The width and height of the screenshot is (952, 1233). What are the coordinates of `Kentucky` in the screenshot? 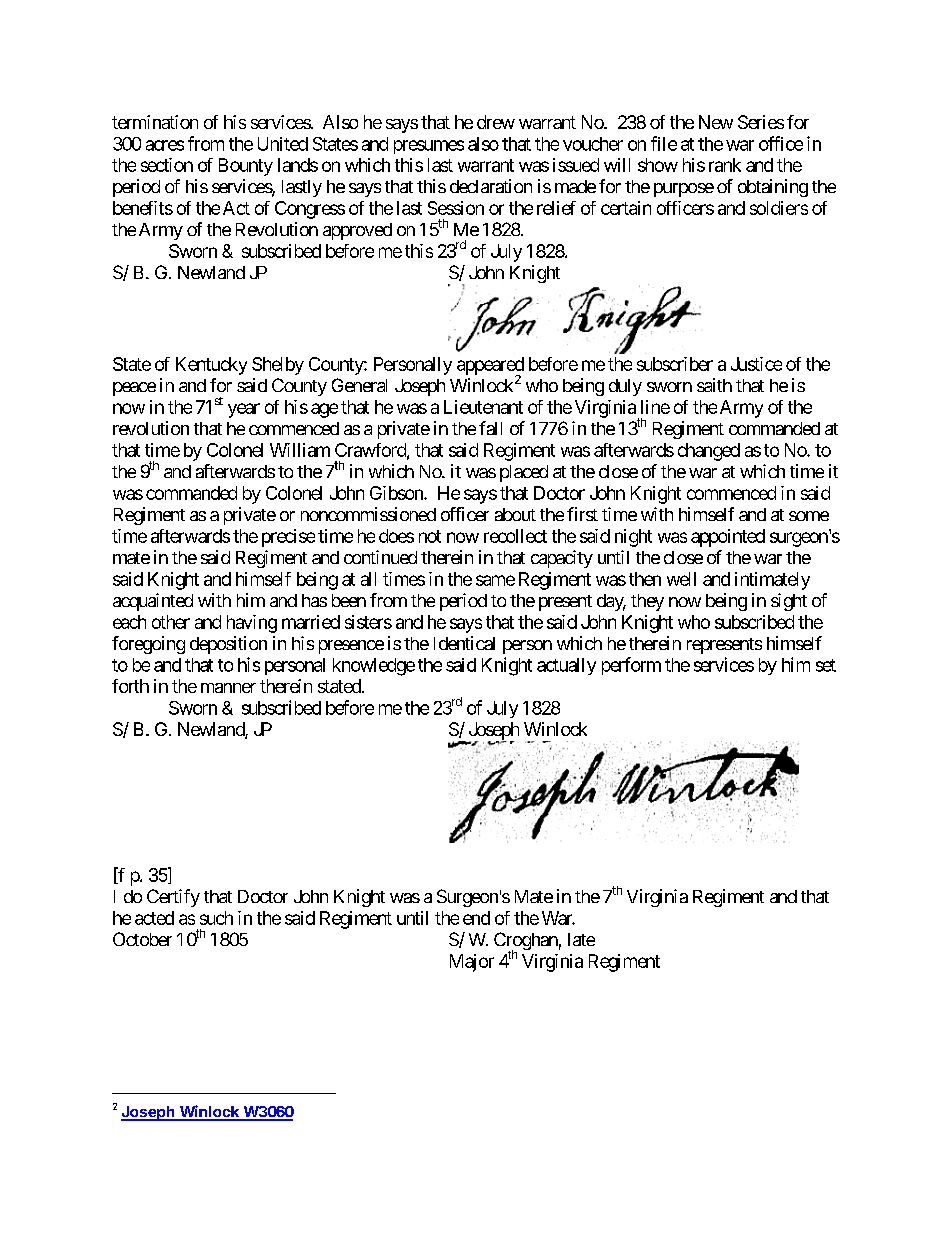 It's located at (211, 366).
